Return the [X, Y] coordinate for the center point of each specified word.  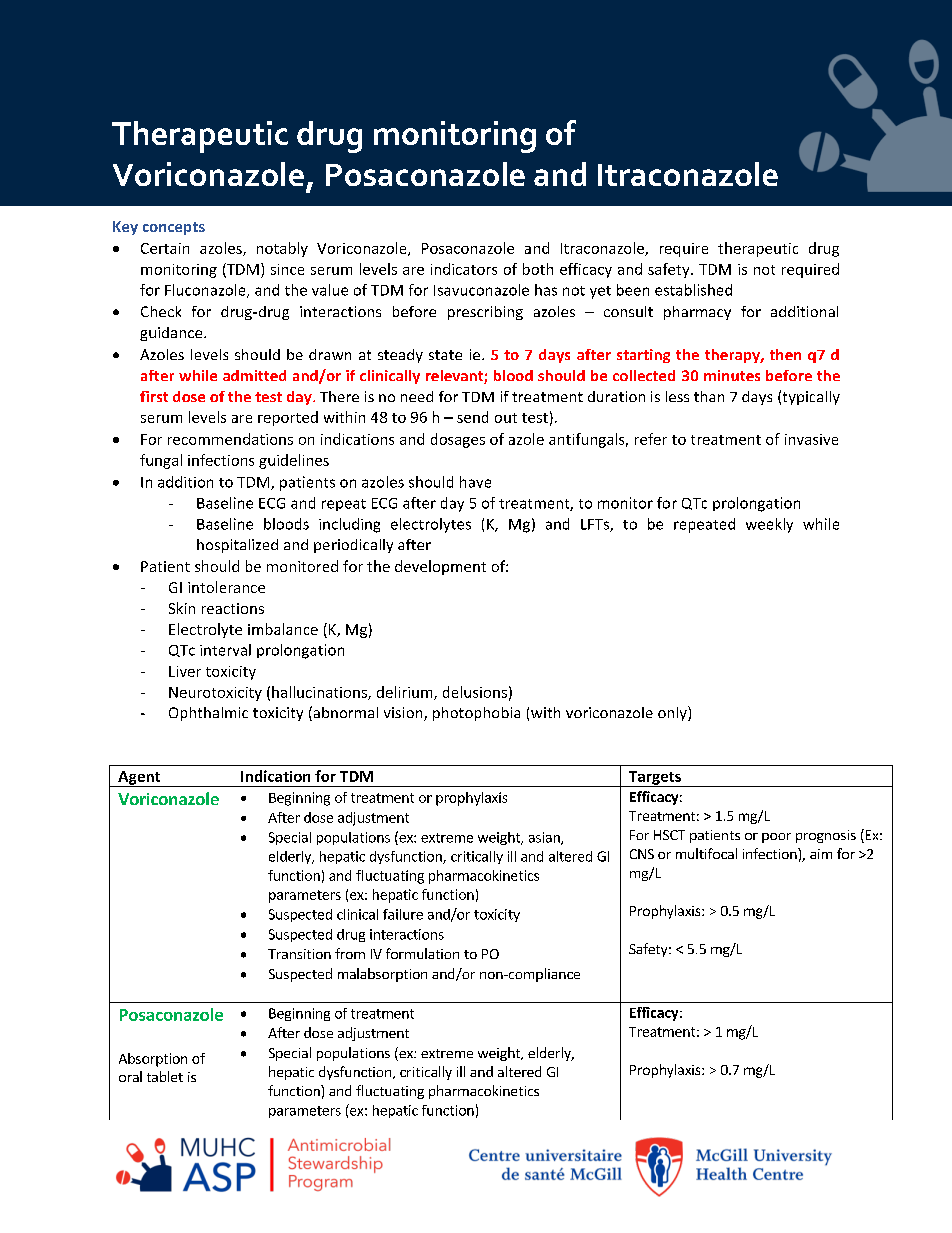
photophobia [476, 714]
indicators [464, 269]
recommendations [230, 439]
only [673, 713]
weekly [769, 525]
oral [130, 1076]
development [440, 567]
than [709, 396]
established [693, 290]
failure [403, 914]
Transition [299, 954]
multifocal [706, 853]
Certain [165, 248]
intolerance [226, 587]
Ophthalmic [208, 714]
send [472, 417]
